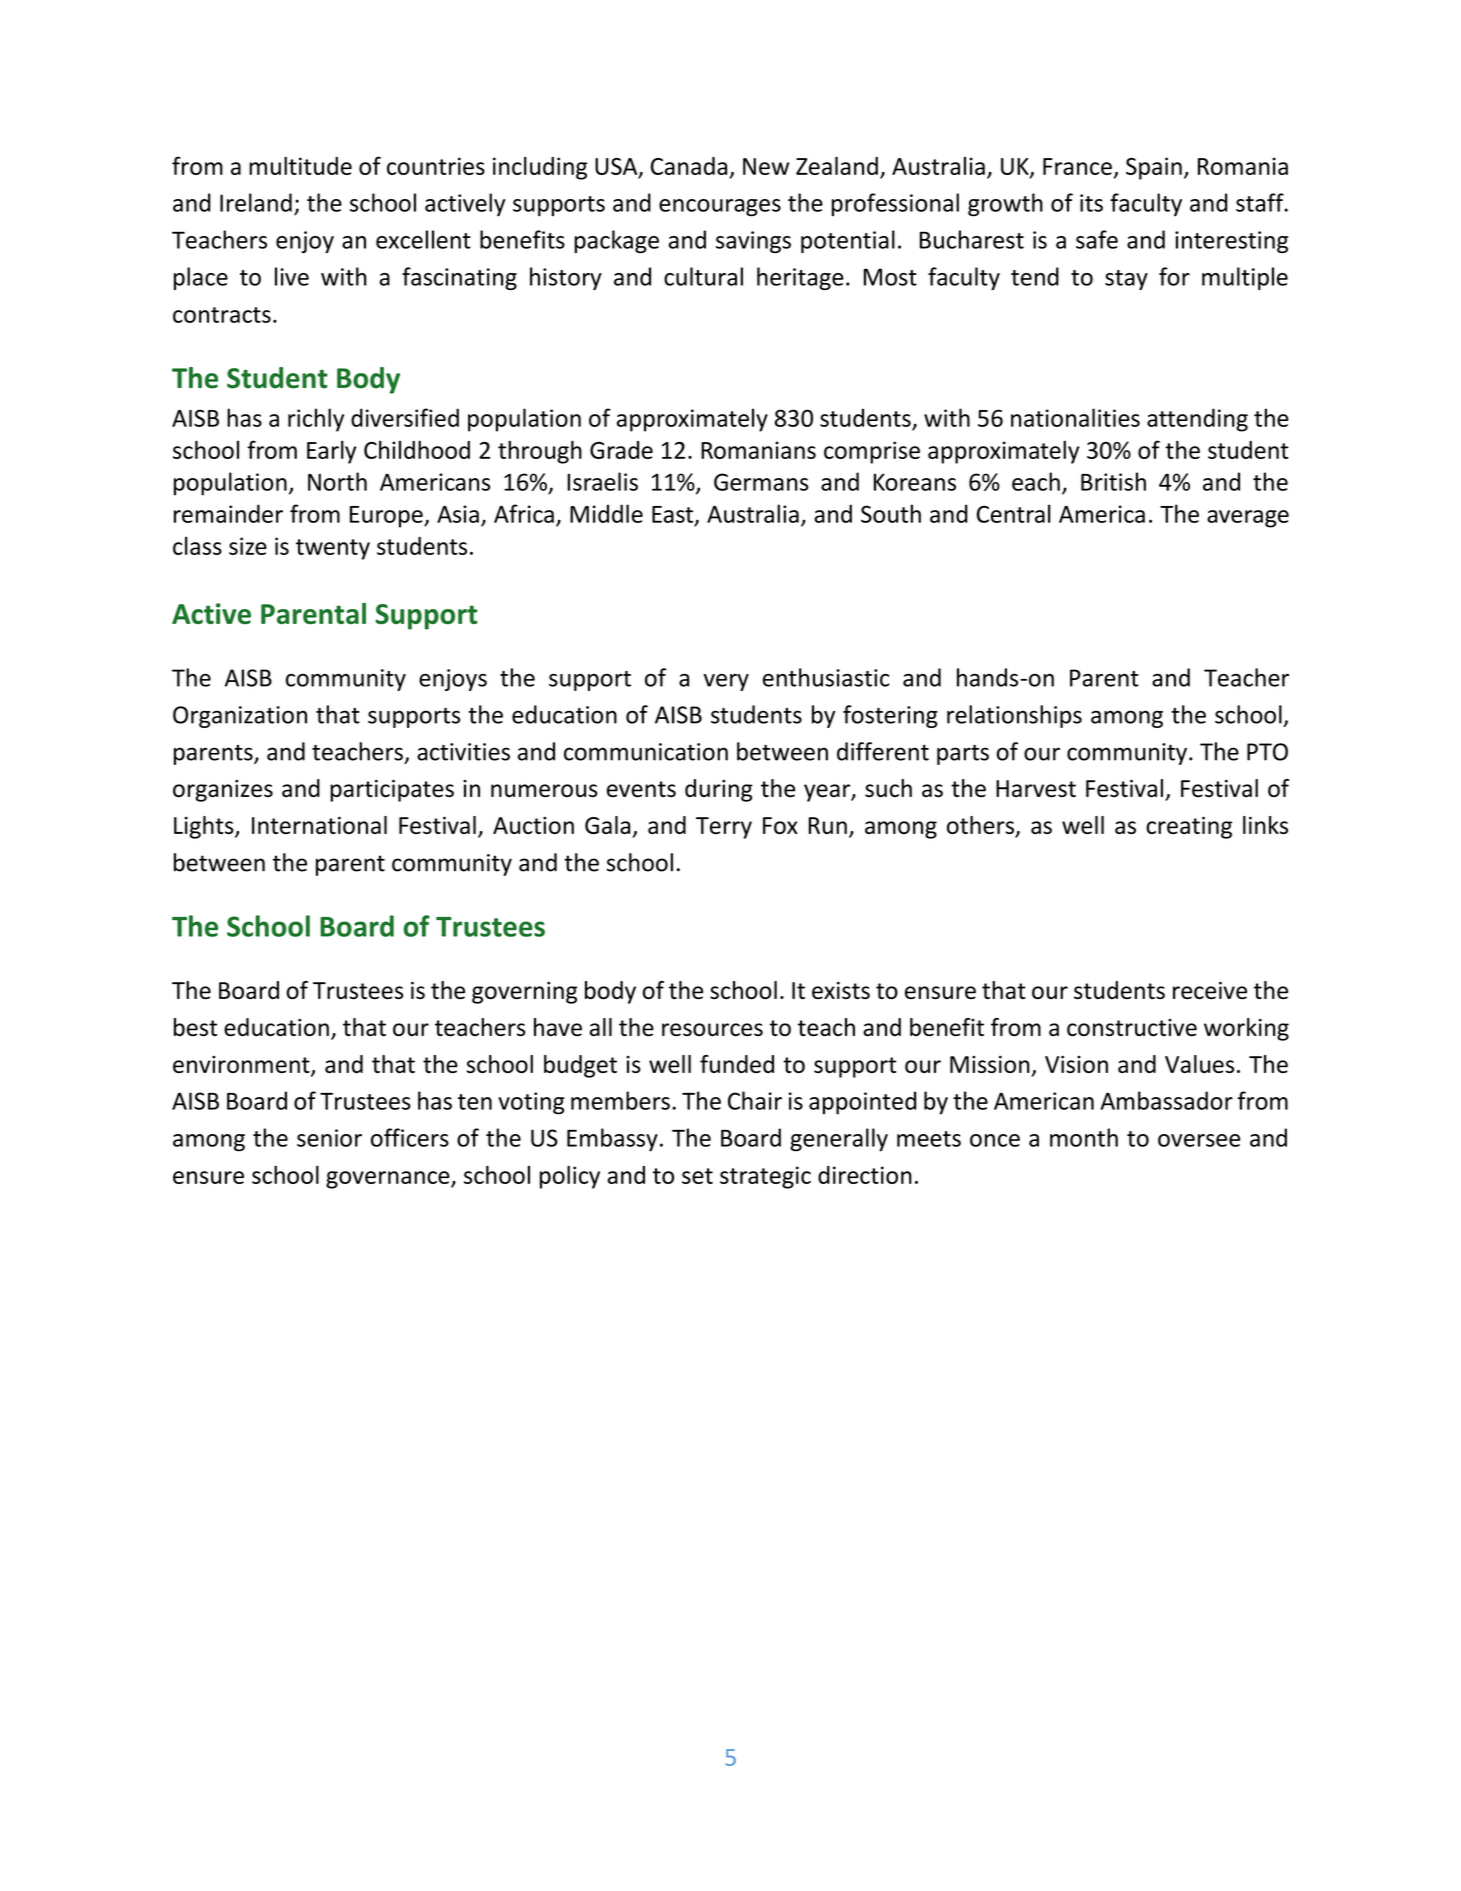  What do you see at coordinates (316, 420) in the screenshot?
I see `richly` at bounding box center [316, 420].
